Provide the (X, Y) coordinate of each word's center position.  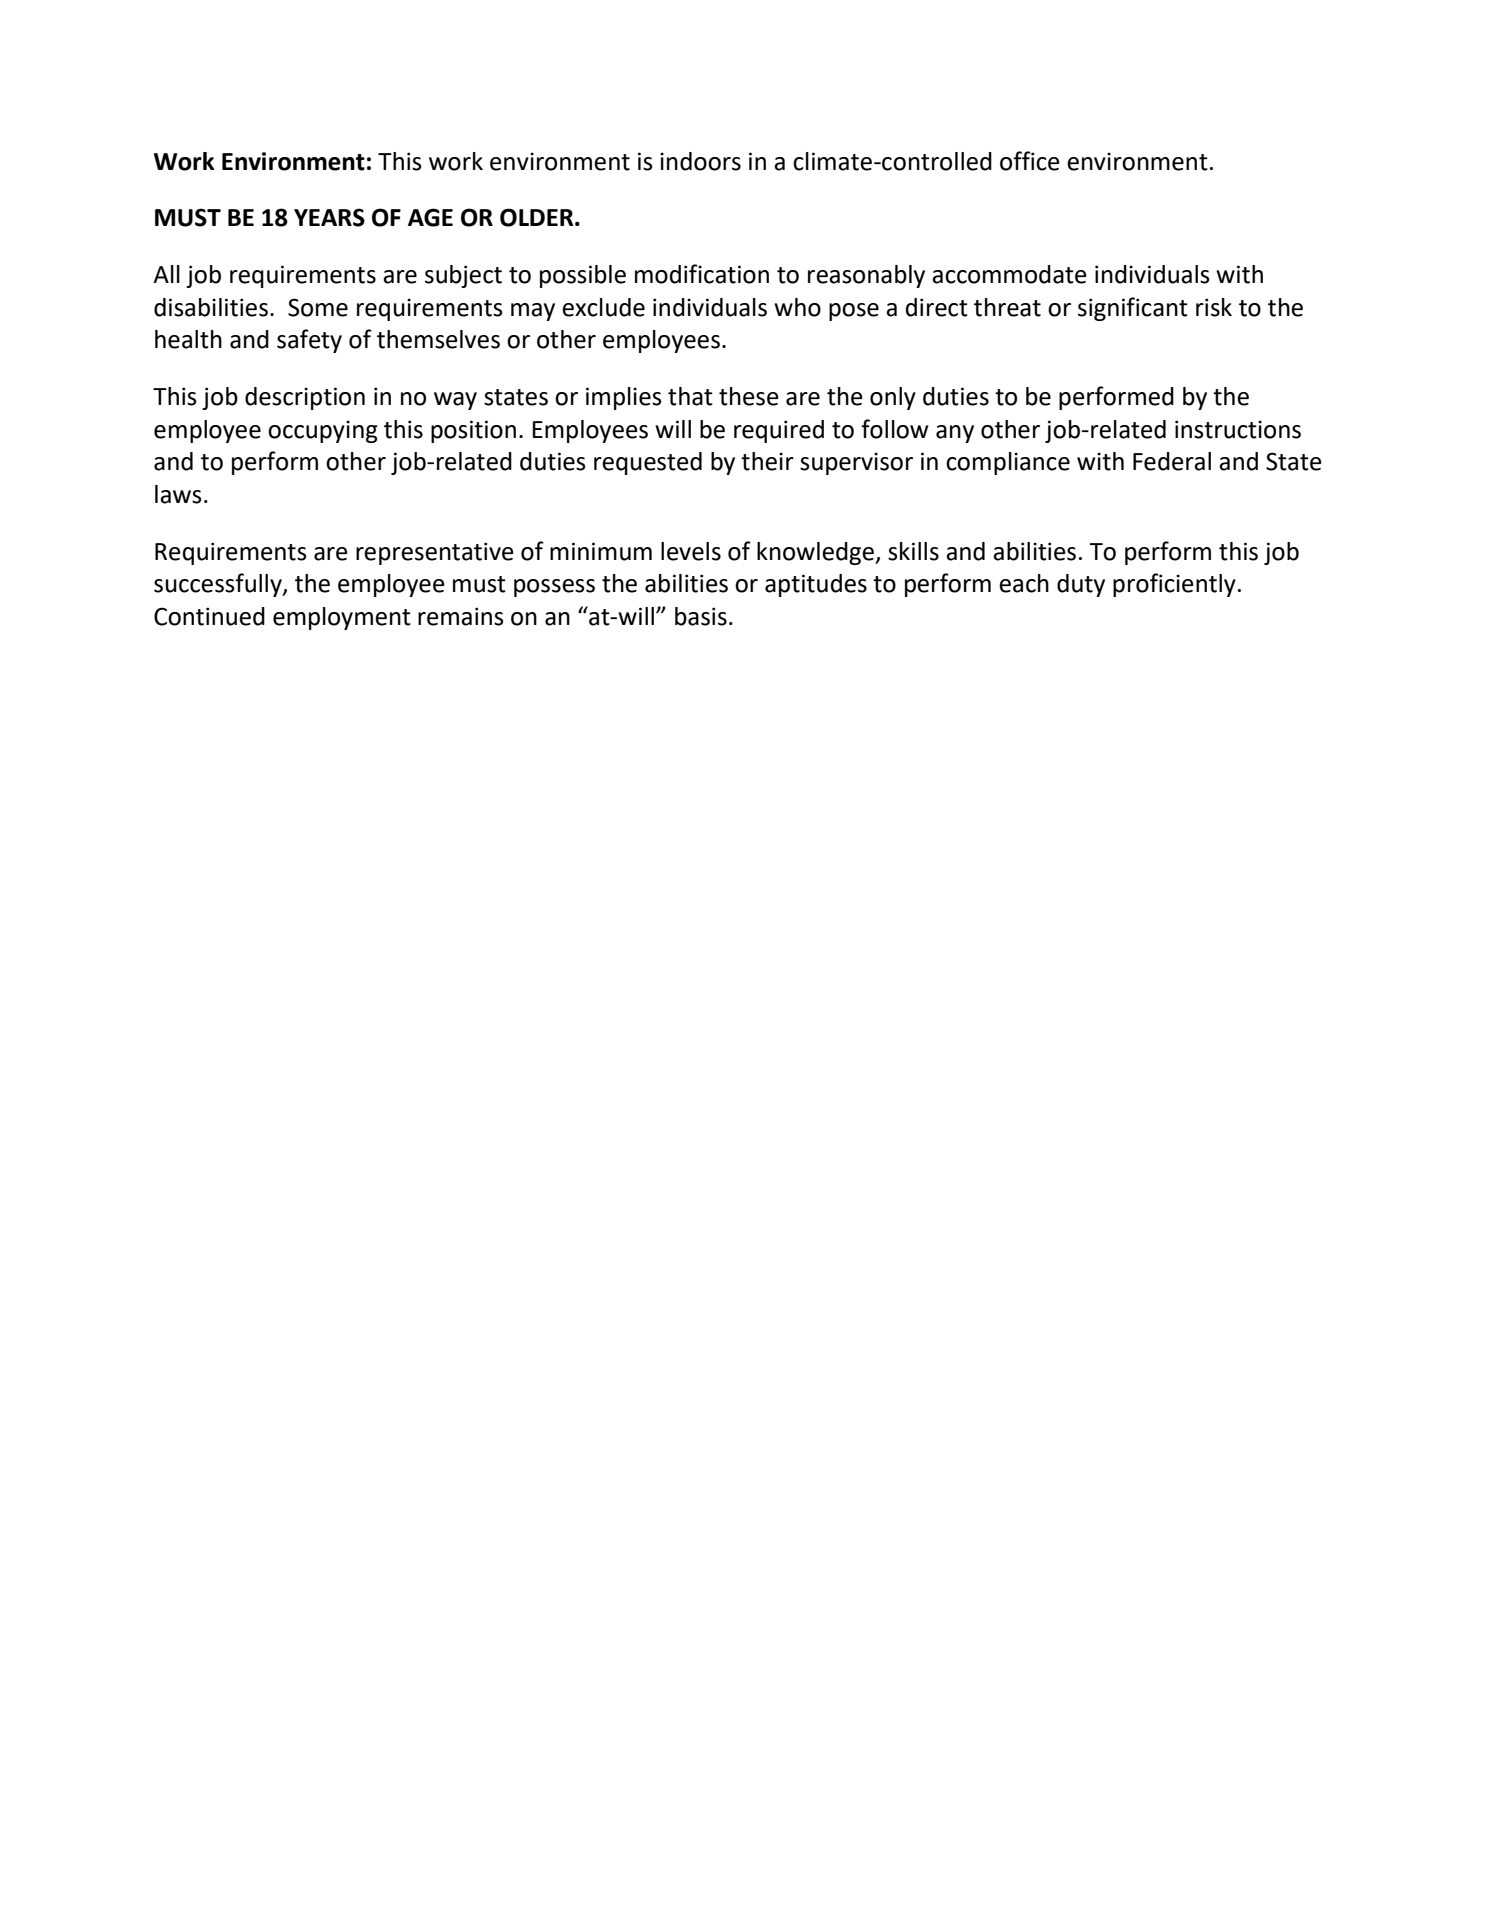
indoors (700, 161)
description (305, 398)
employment (342, 618)
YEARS (329, 217)
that (690, 396)
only (893, 398)
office (1030, 161)
